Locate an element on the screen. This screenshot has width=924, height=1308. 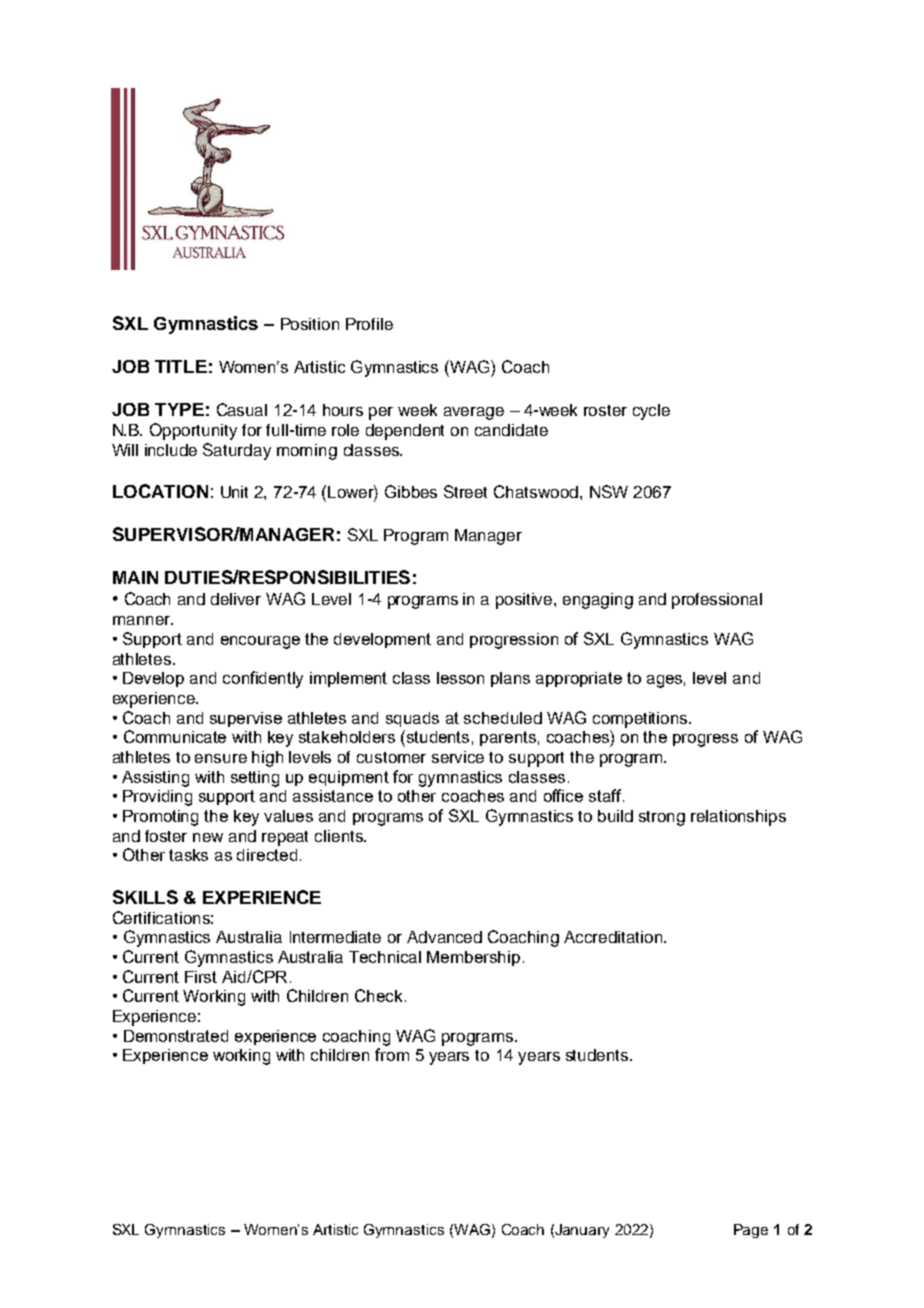
from is located at coordinates (392, 1054).
